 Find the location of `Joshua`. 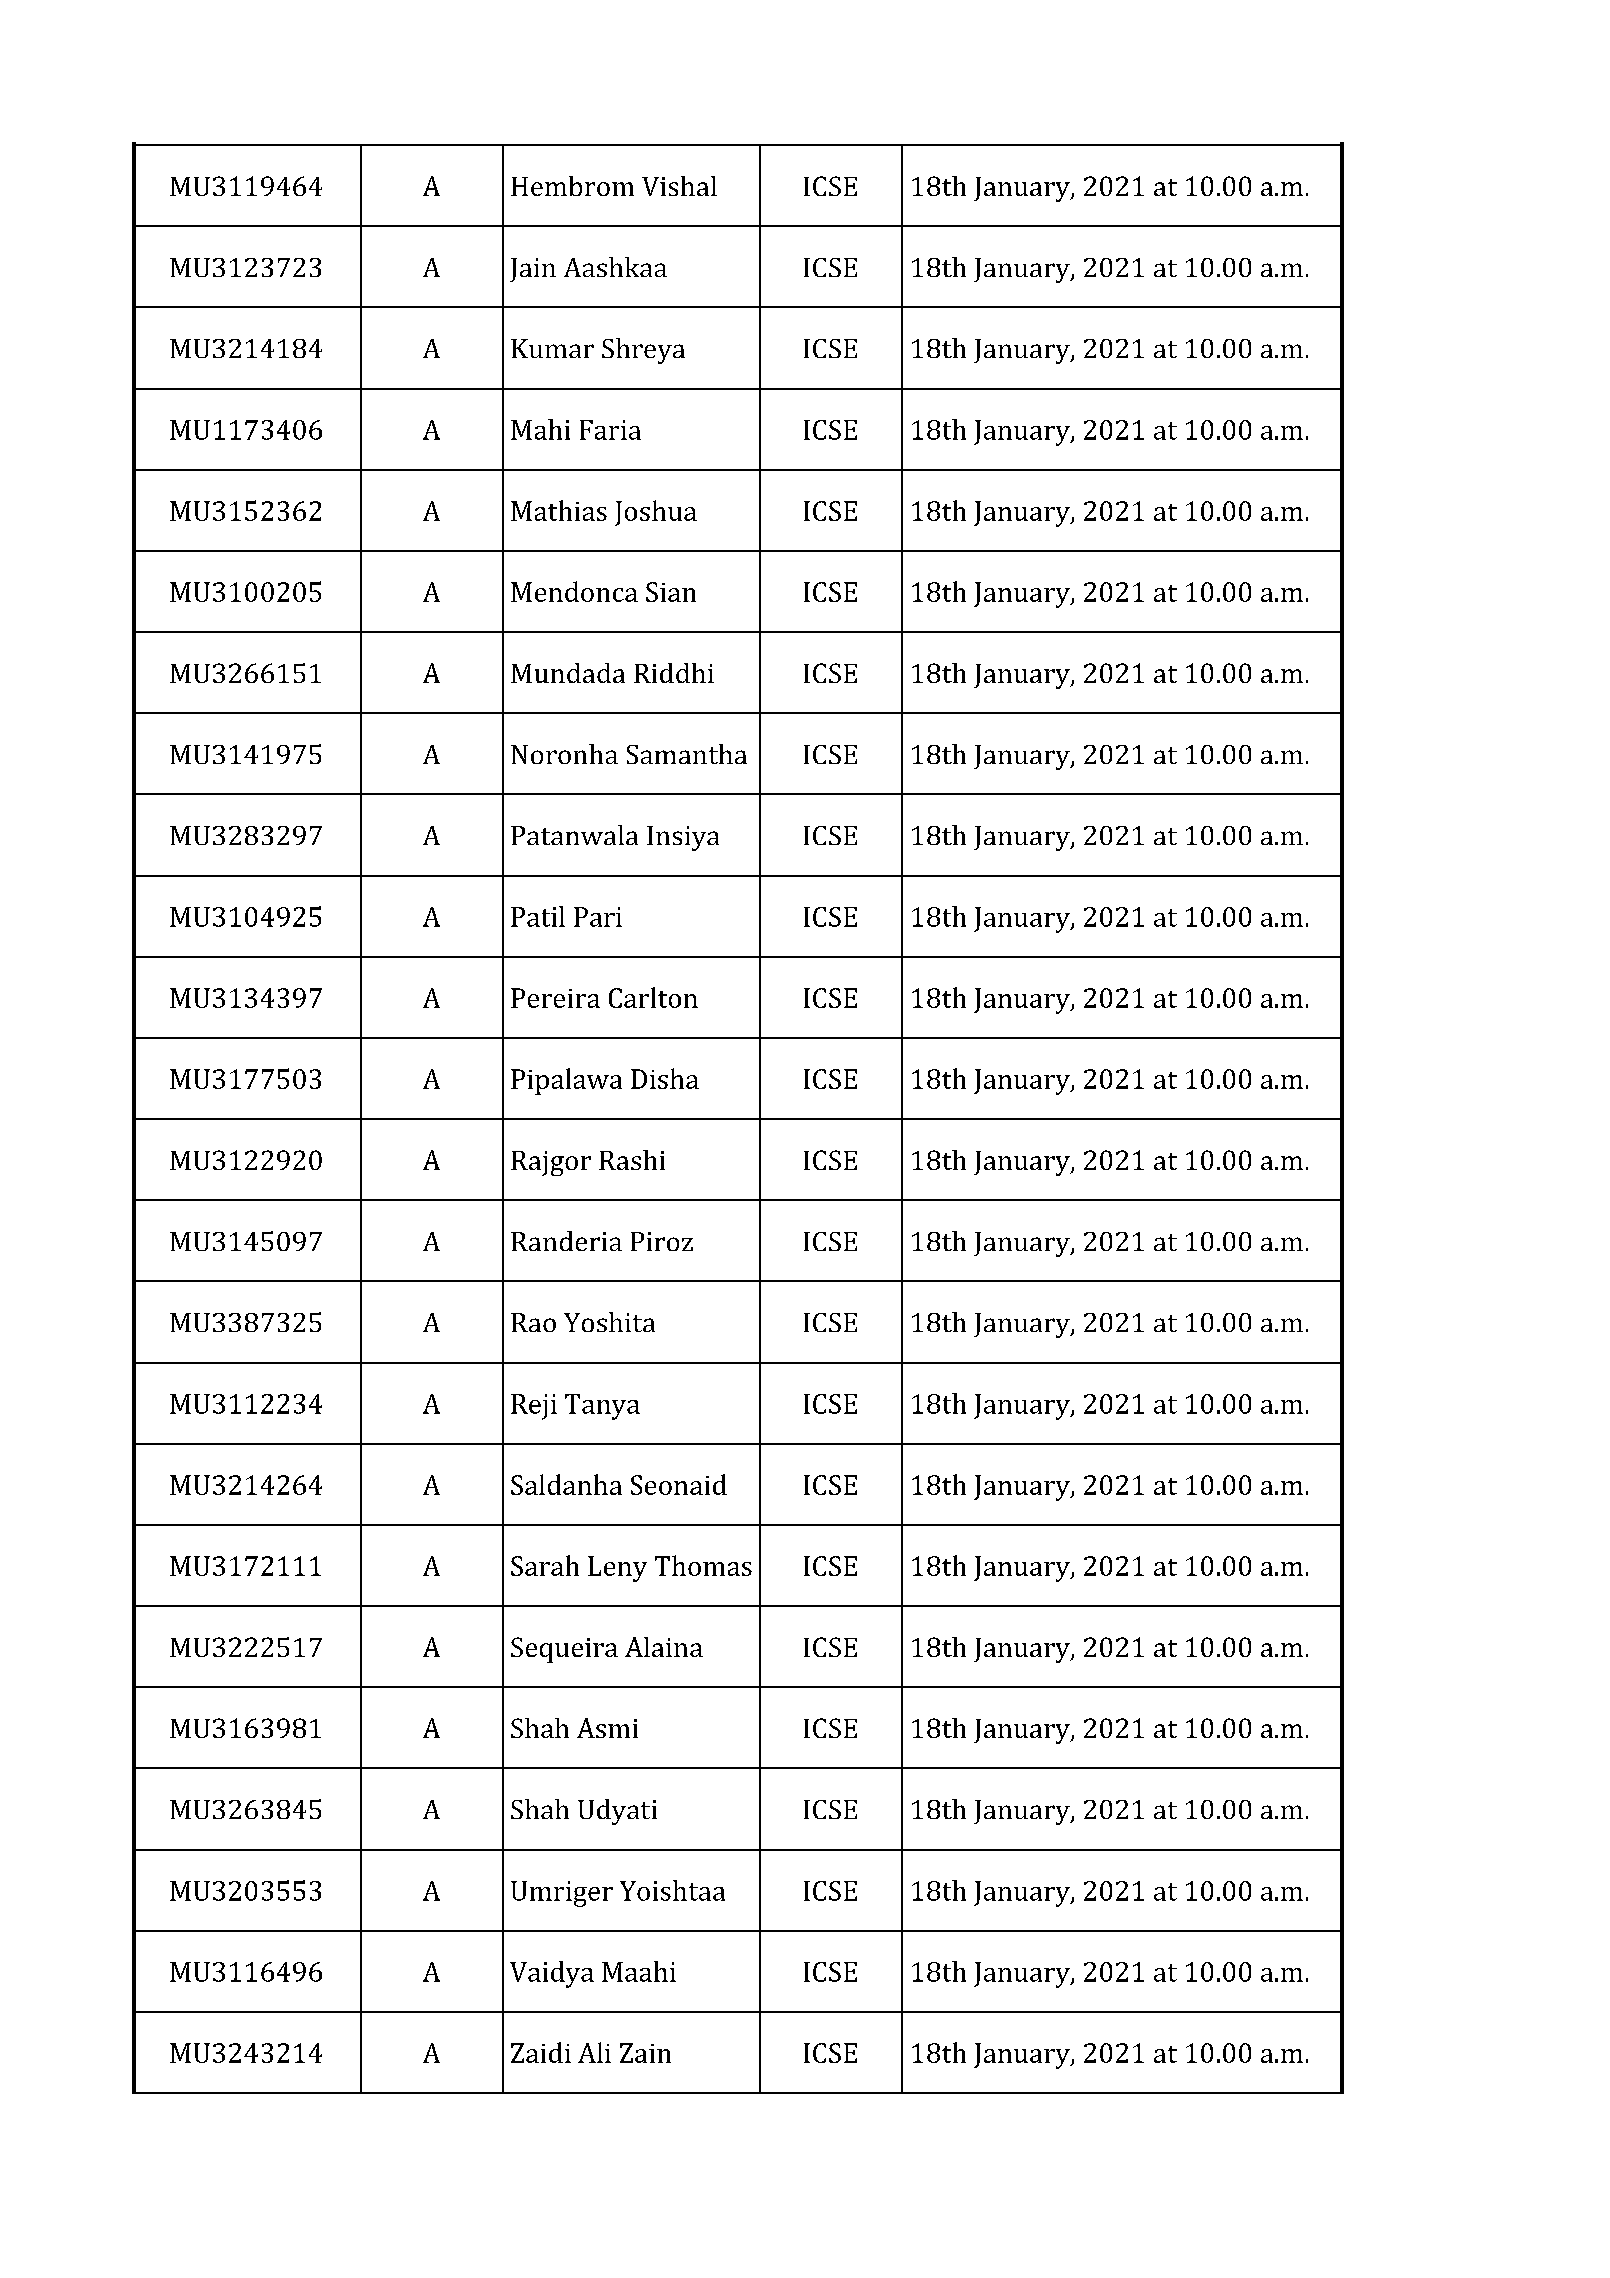

Joshua is located at coordinates (656, 513).
